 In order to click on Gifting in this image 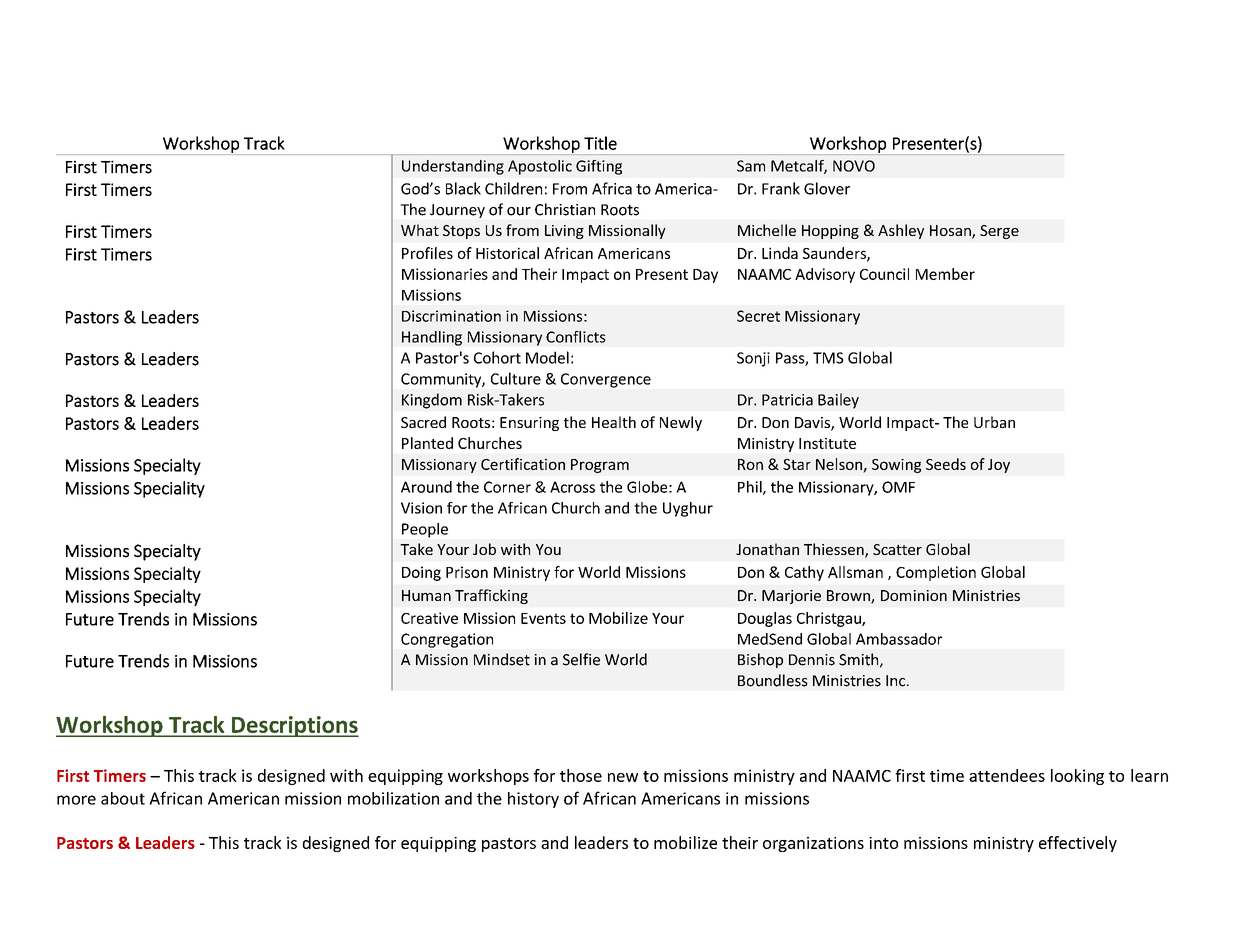, I will do `click(599, 167)`.
